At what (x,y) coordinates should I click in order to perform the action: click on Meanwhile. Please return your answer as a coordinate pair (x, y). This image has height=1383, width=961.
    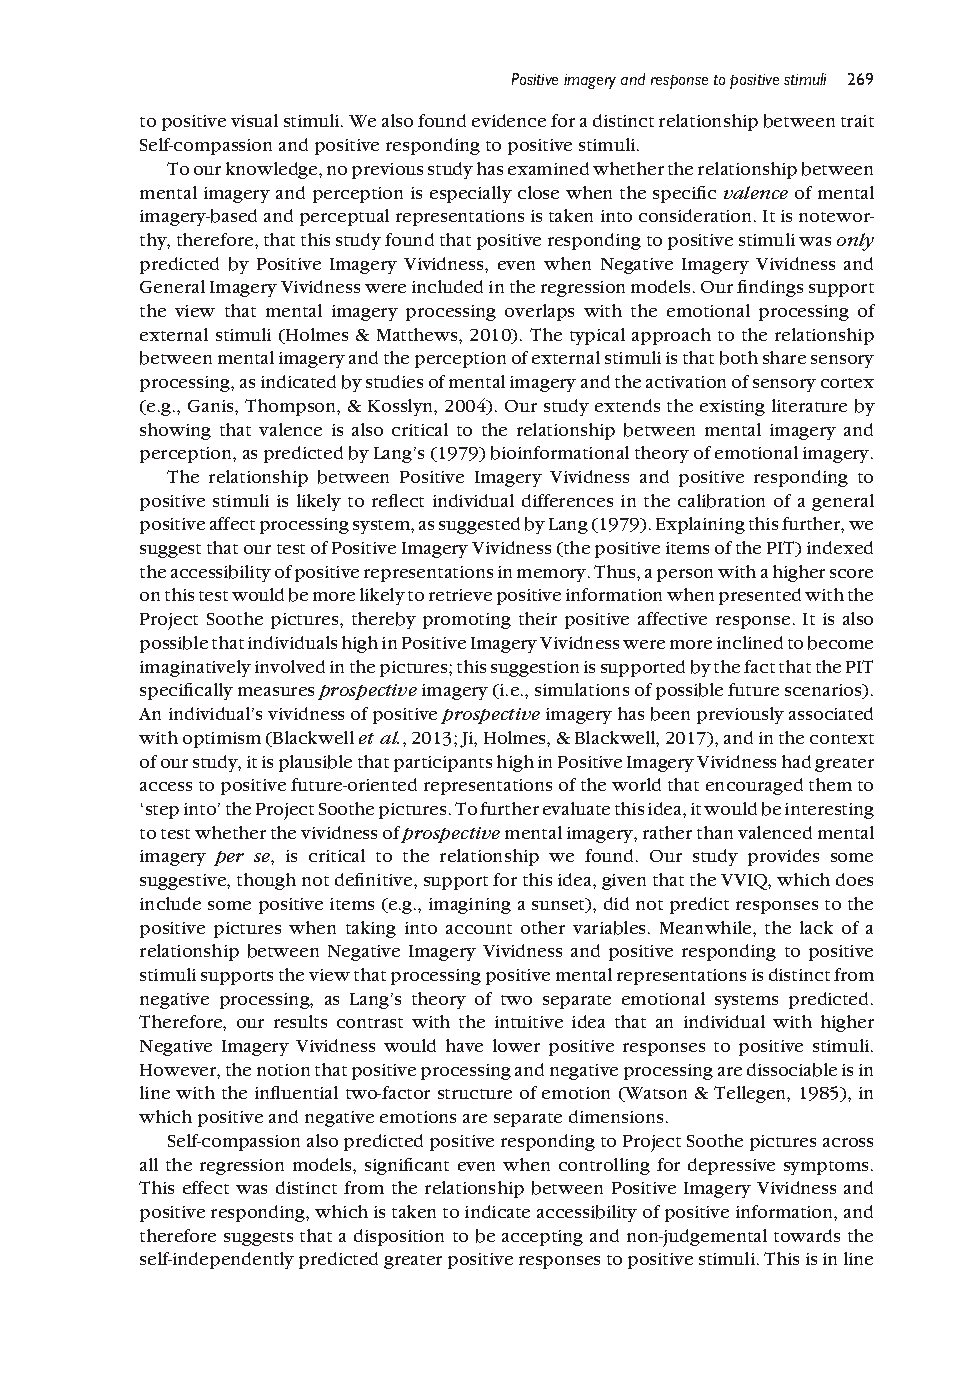
    Looking at the image, I should click on (707, 927).
